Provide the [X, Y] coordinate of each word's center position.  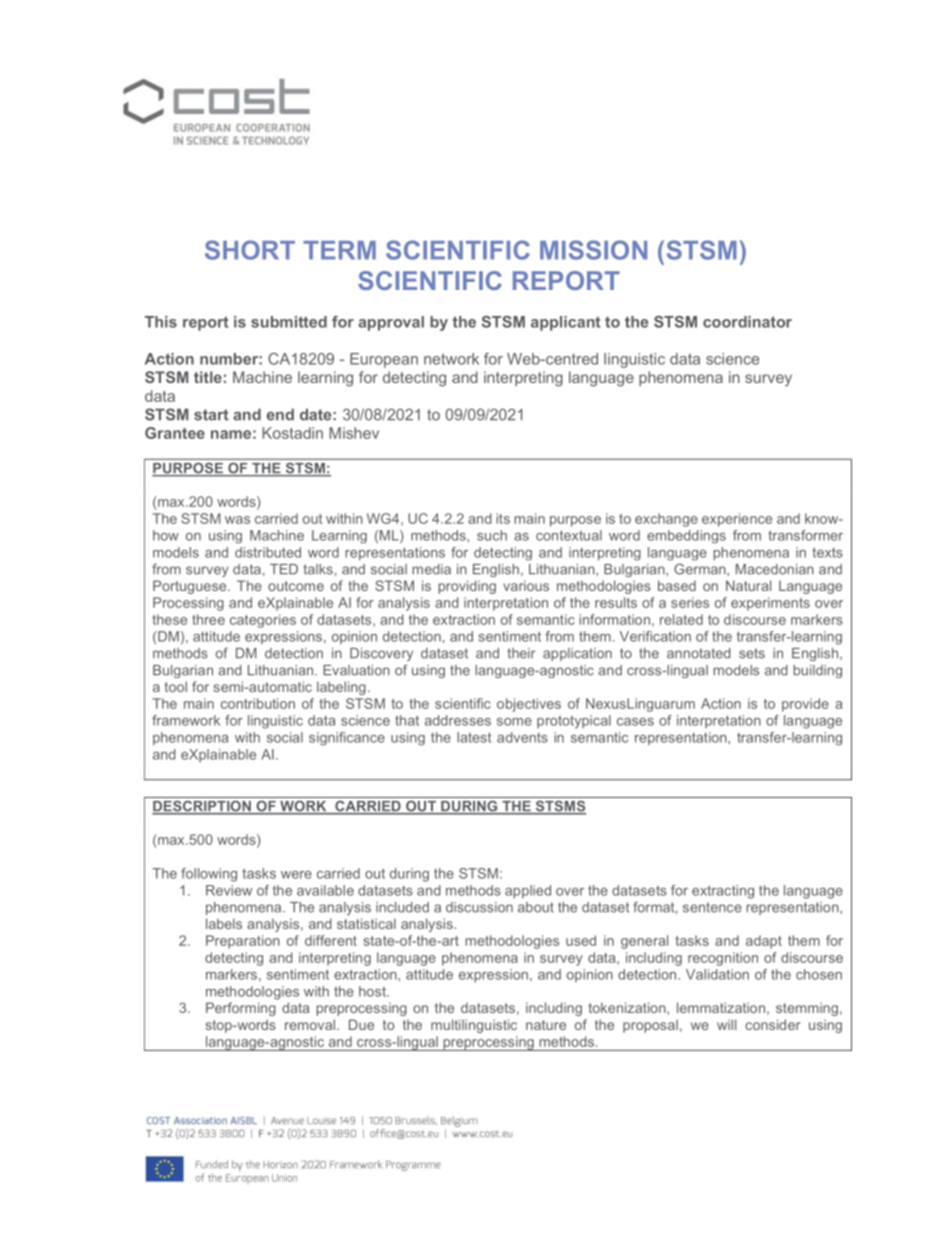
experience [737, 520]
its [503, 518]
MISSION [593, 250]
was [237, 520]
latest [474, 737]
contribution [258, 703]
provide [805, 705]
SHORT [250, 250]
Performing [241, 1009]
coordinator [747, 322]
